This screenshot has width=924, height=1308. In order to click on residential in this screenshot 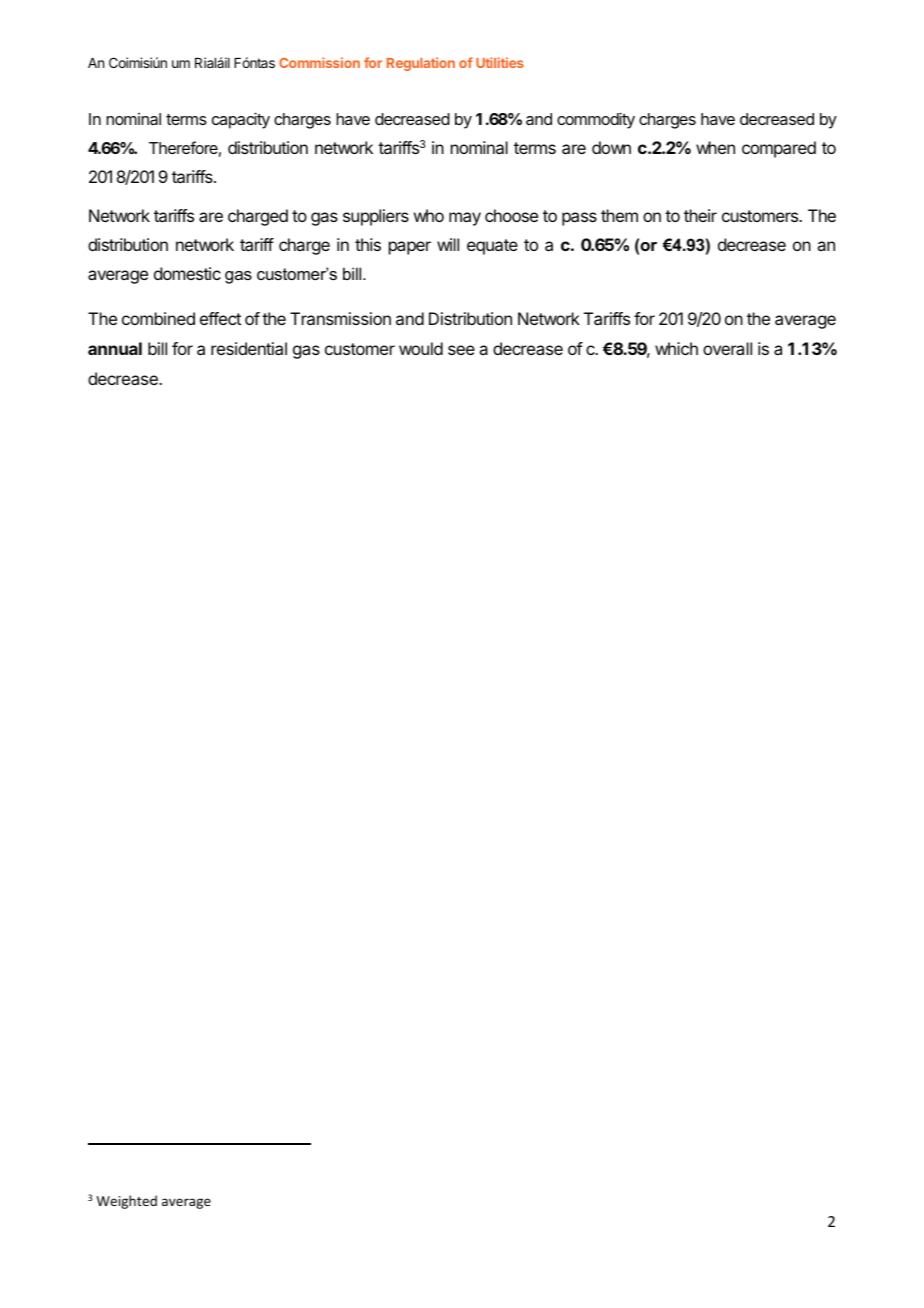, I will do `click(249, 348)`.
